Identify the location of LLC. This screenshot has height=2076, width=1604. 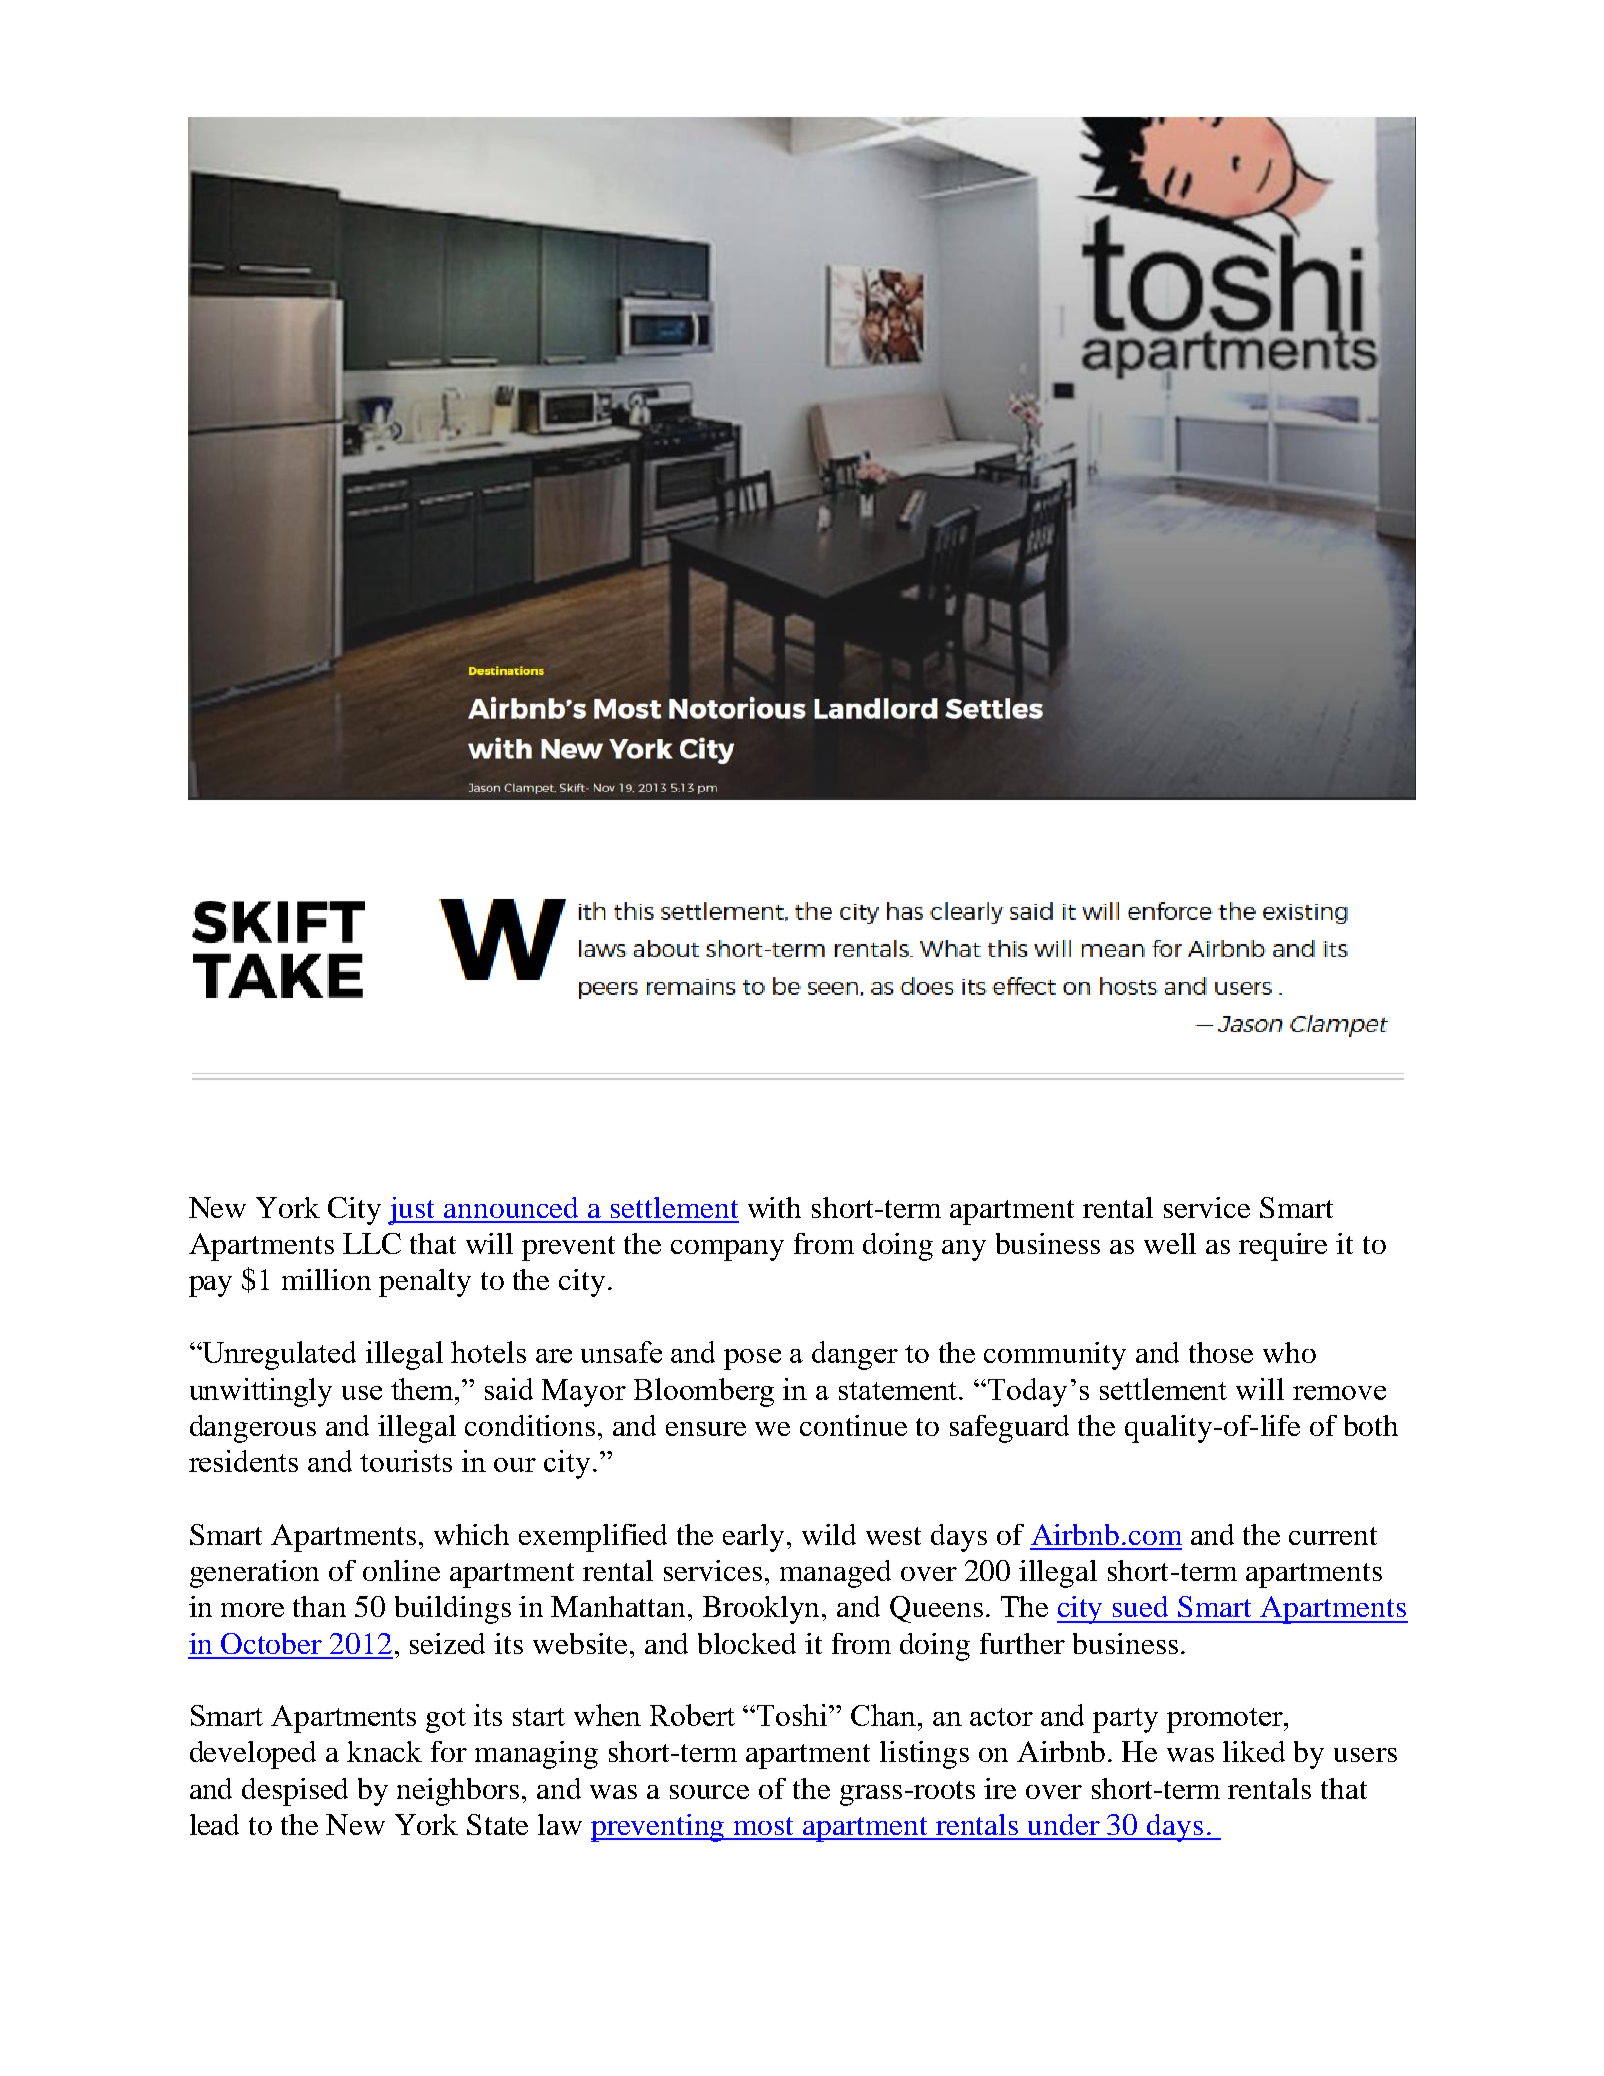
(372, 1243).
